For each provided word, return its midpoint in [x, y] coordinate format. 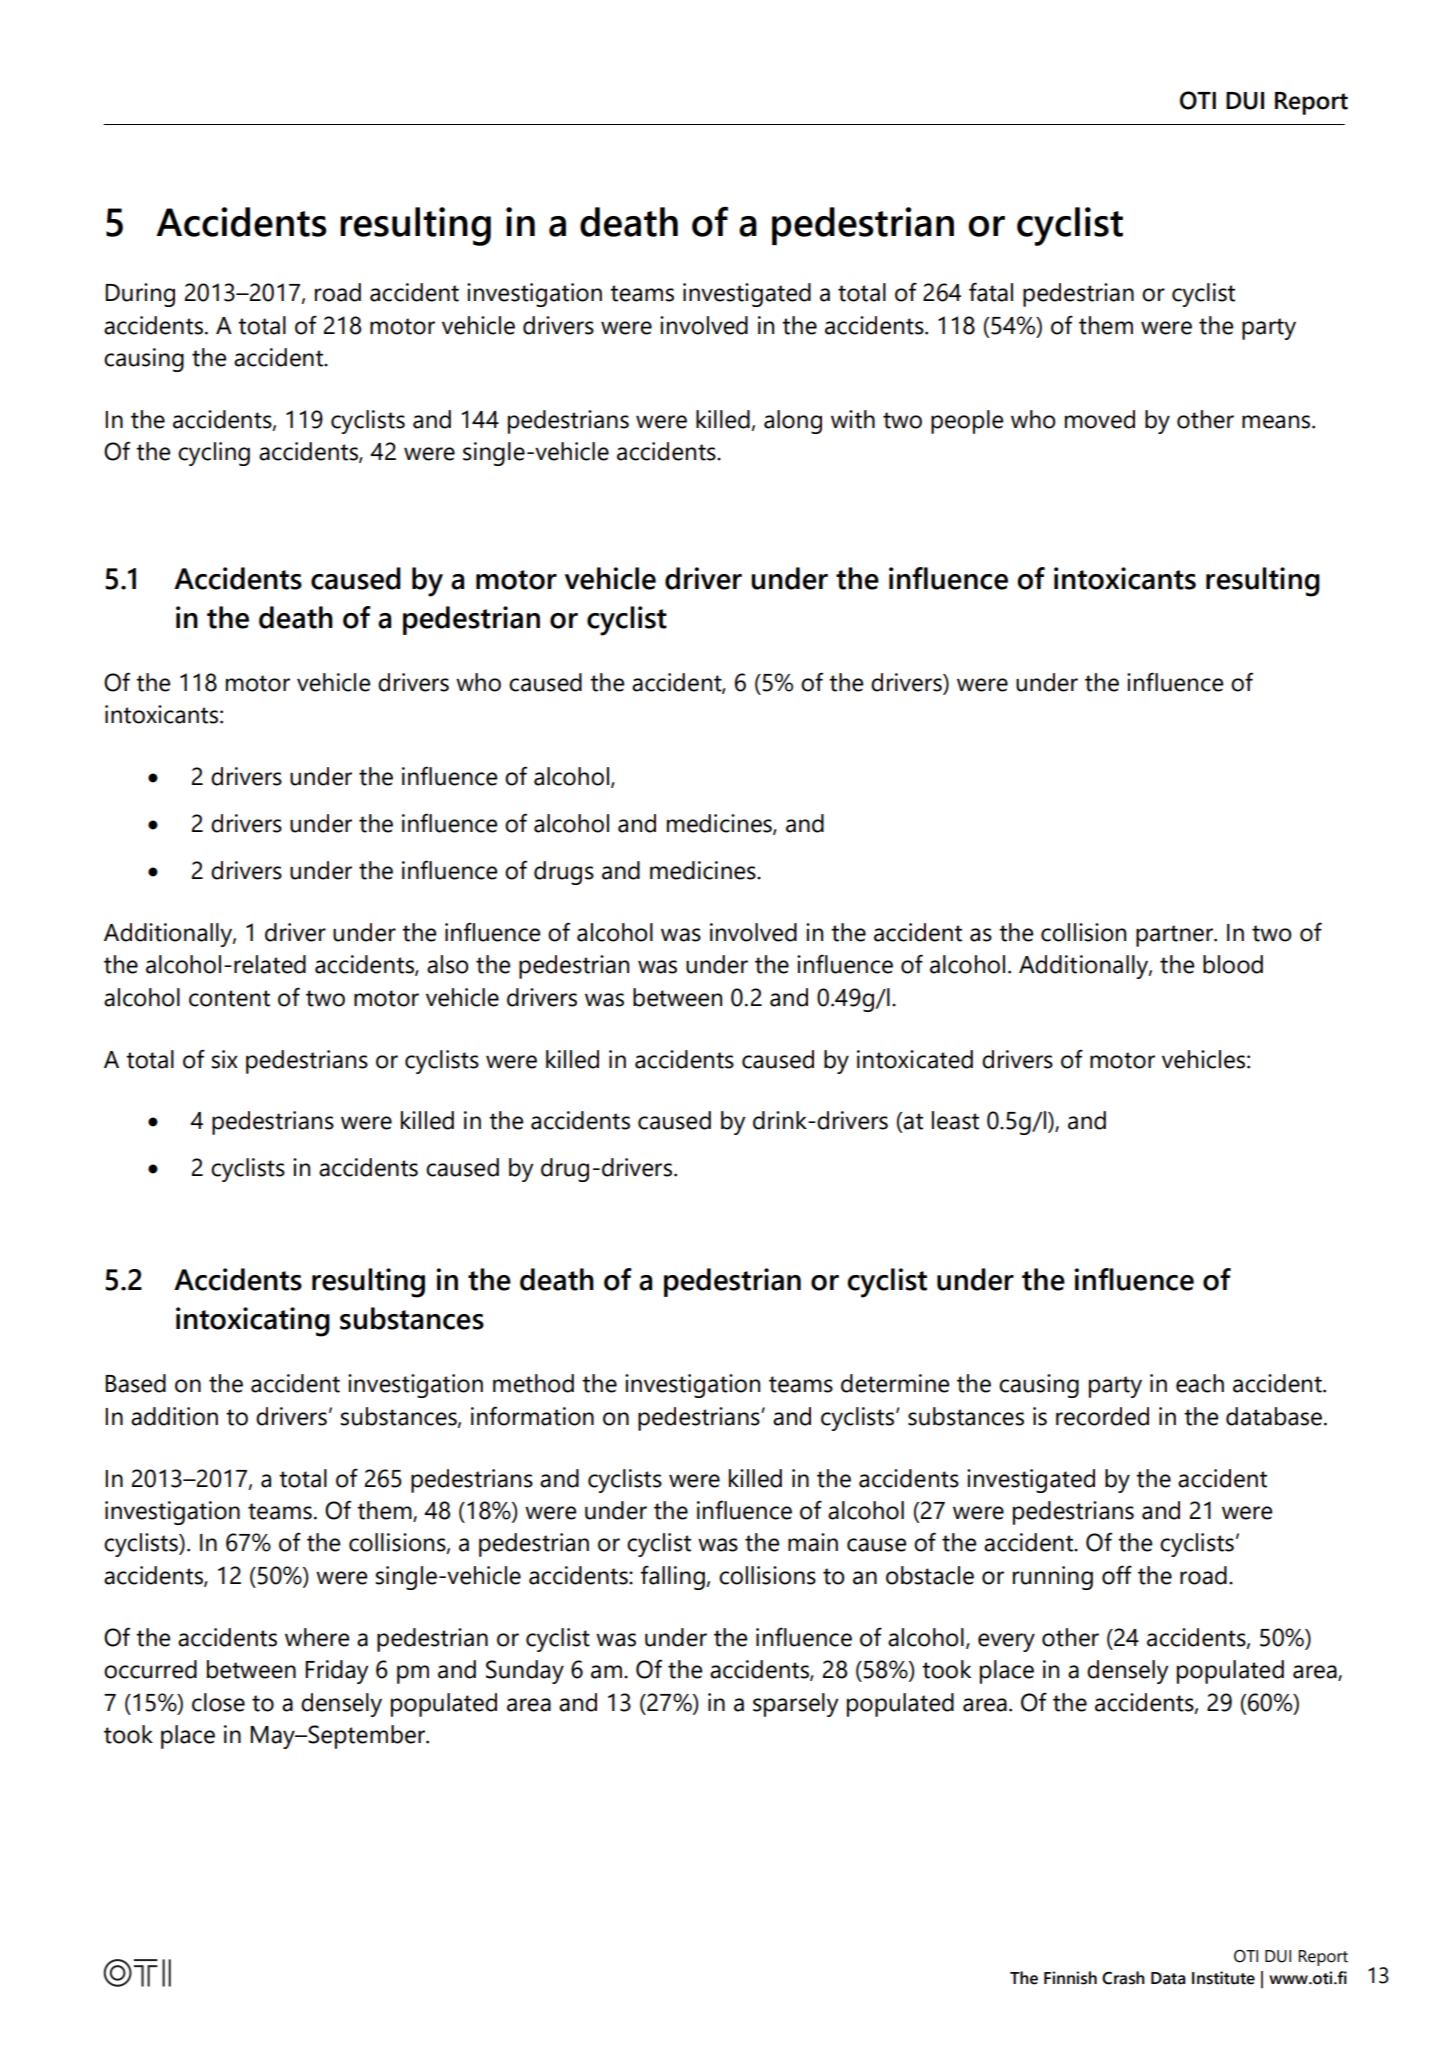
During [140, 295]
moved [1100, 419]
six [224, 1059]
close [218, 1702]
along [793, 422]
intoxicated [915, 1059]
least [955, 1120]
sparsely [795, 1705]
